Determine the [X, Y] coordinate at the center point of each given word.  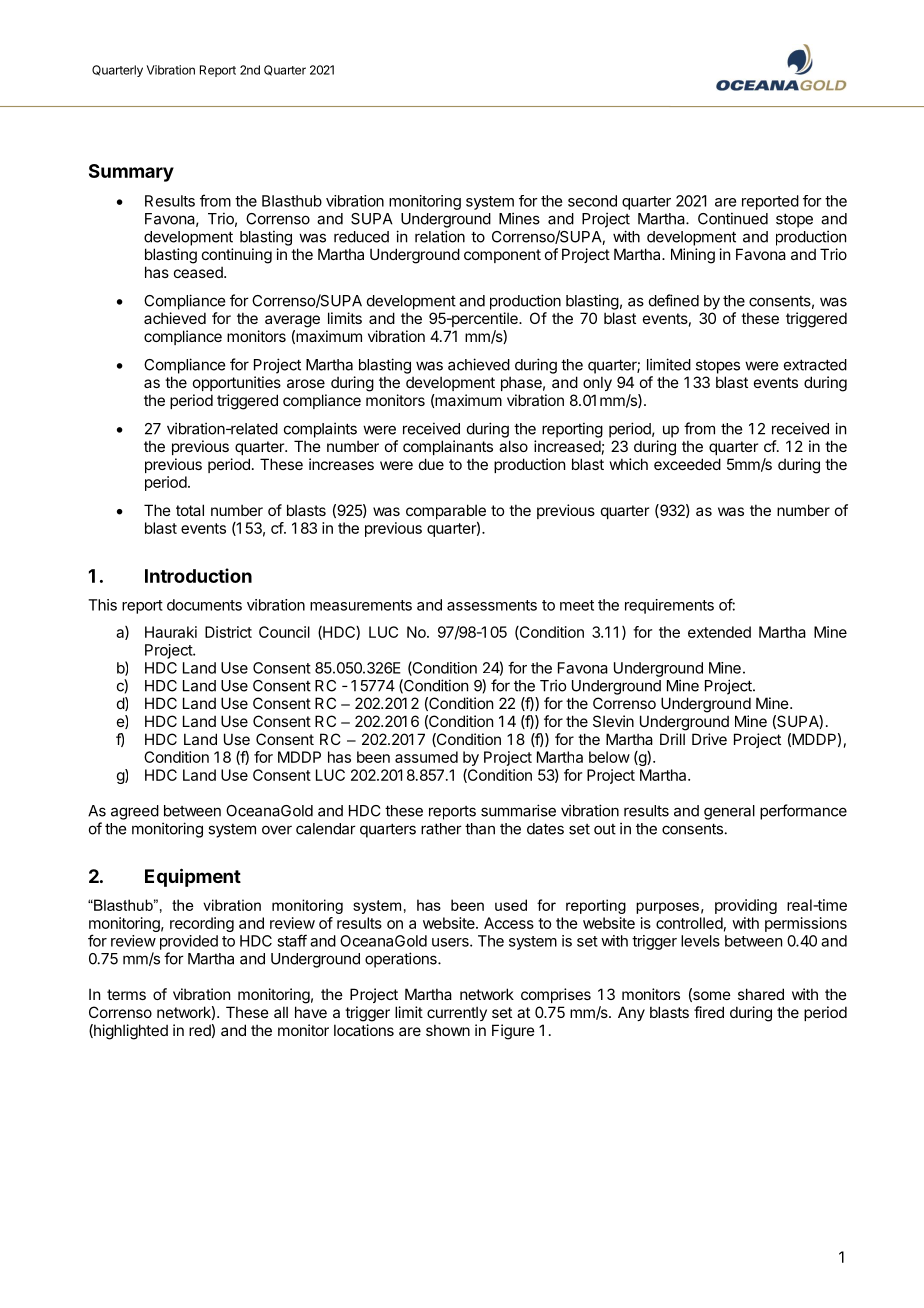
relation [440, 236]
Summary [131, 173]
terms [126, 994]
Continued [733, 218]
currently [457, 1013]
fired [709, 1012]
